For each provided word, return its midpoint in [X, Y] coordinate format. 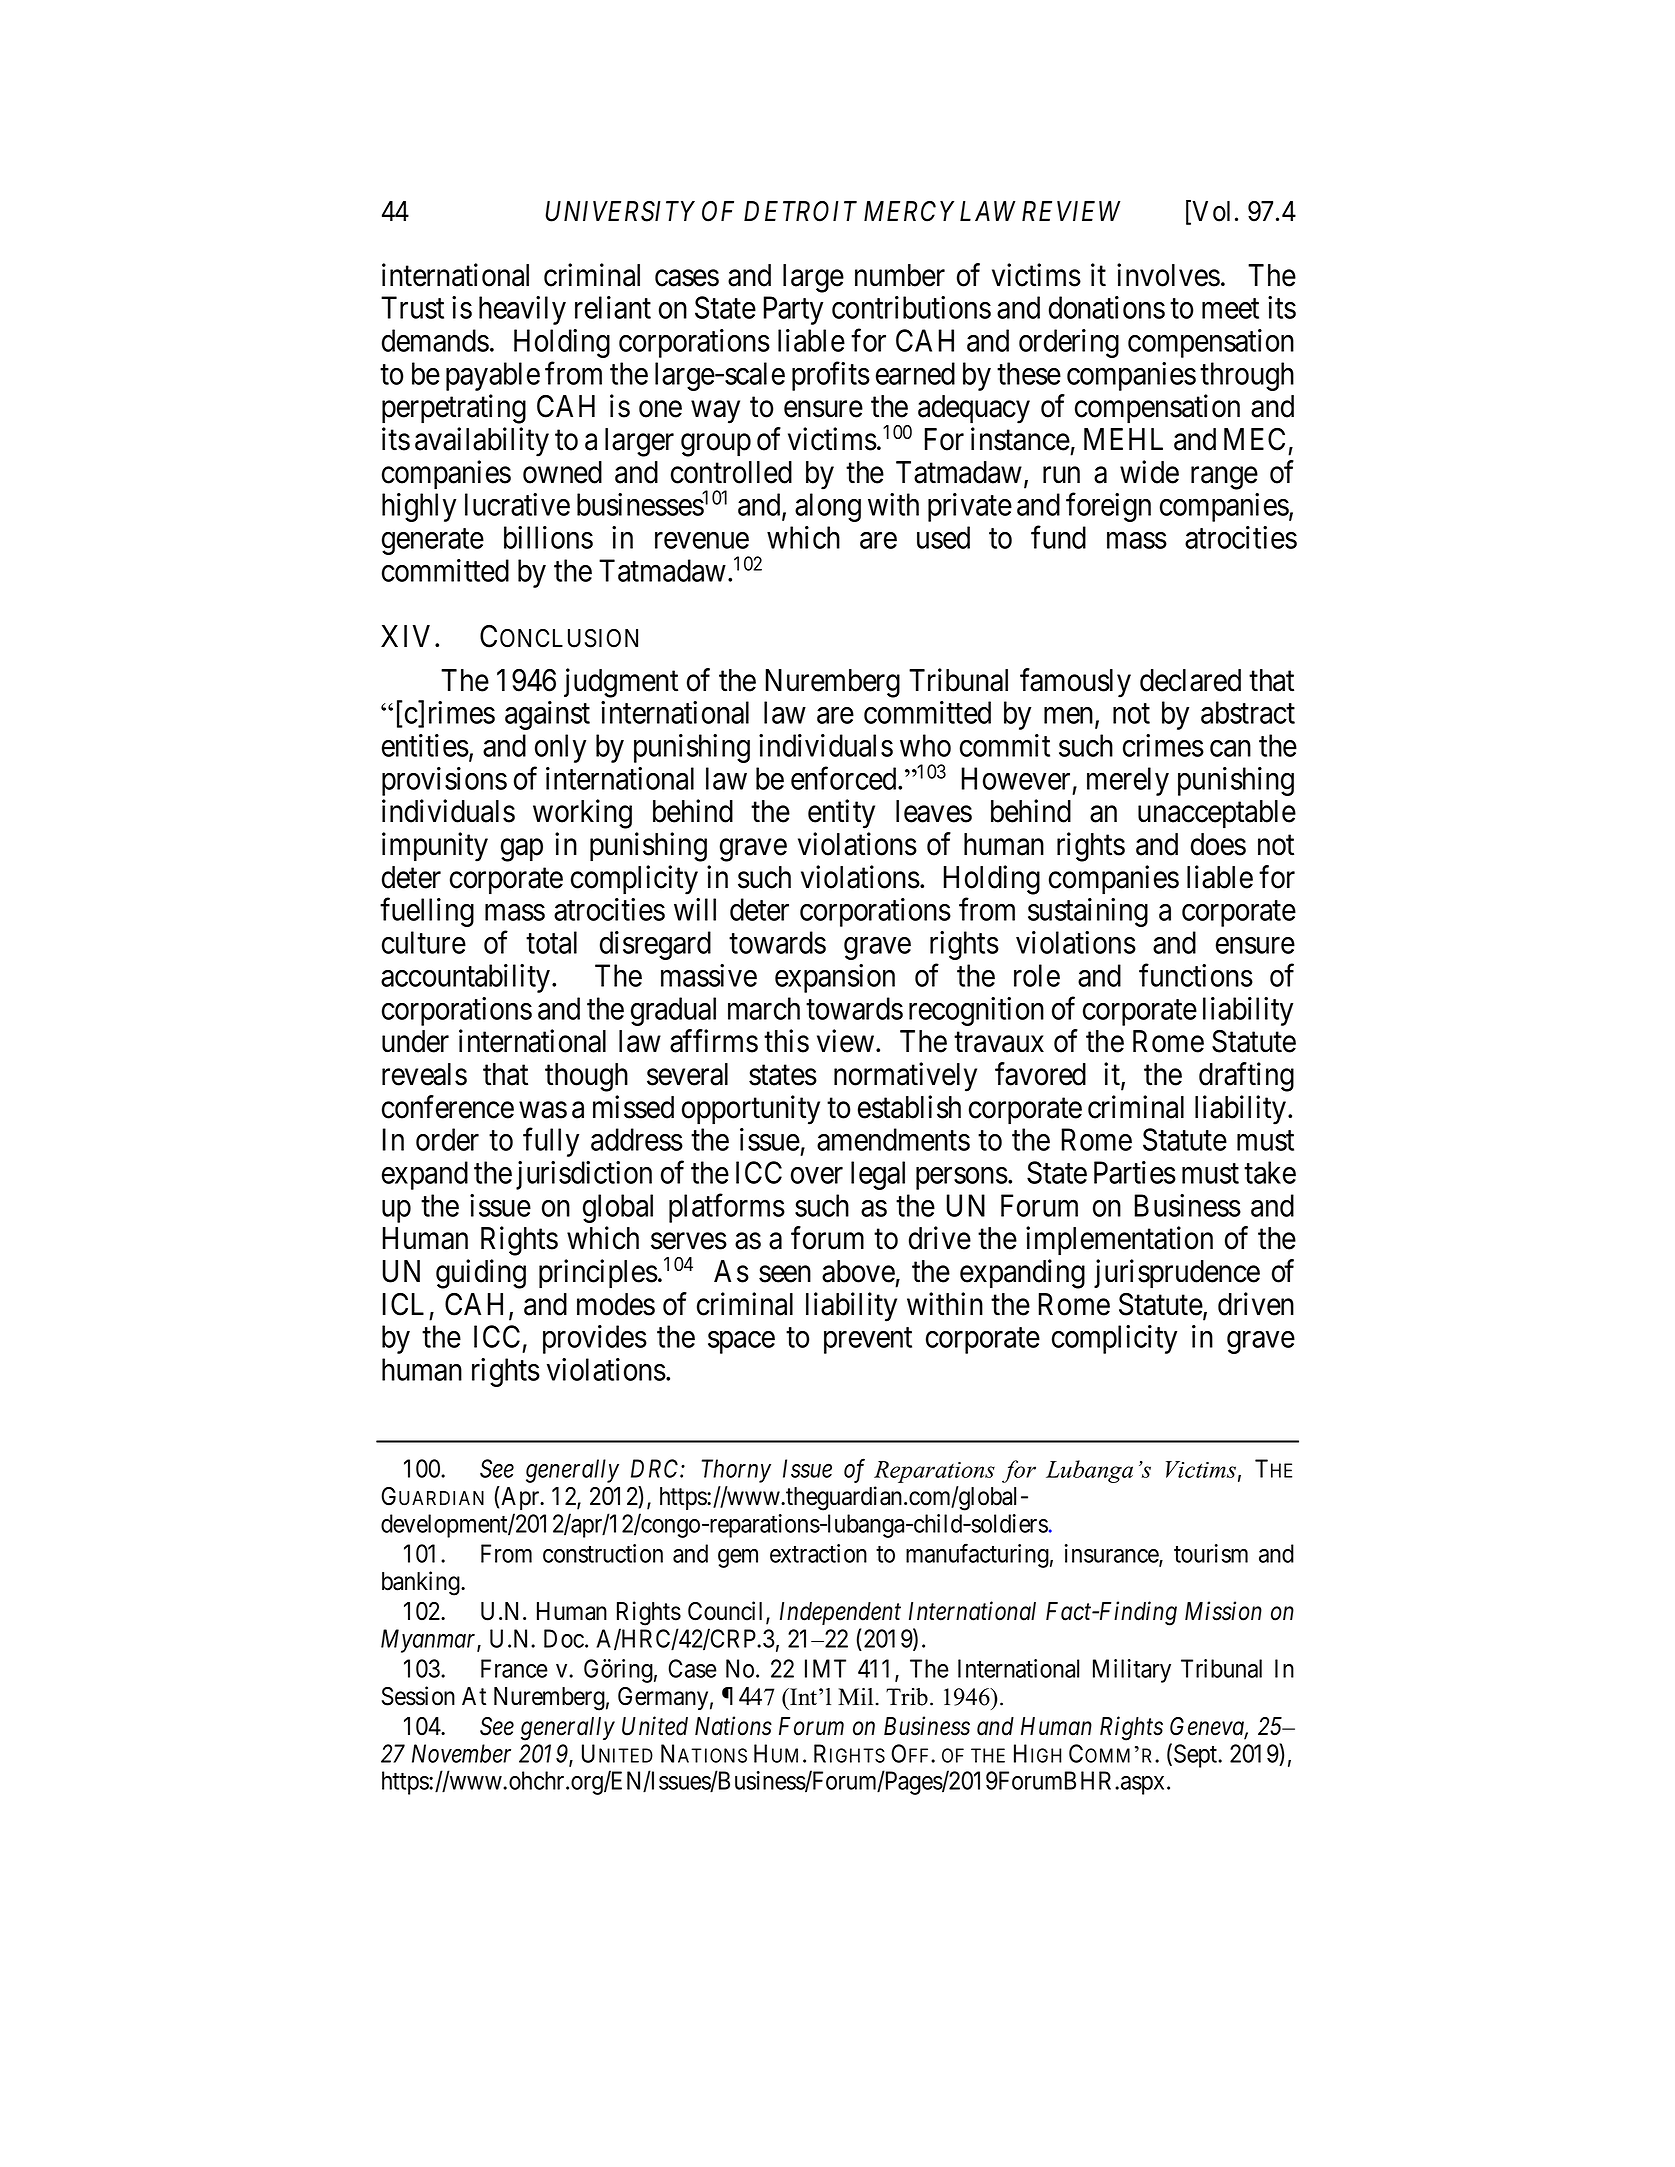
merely [1128, 781]
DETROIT [800, 211]
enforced [845, 778]
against [547, 715]
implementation [1119, 1241]
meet [1230, 309]
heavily [522, 310]
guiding [481, 1274]
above [858, 1271]
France [514, 1668]
